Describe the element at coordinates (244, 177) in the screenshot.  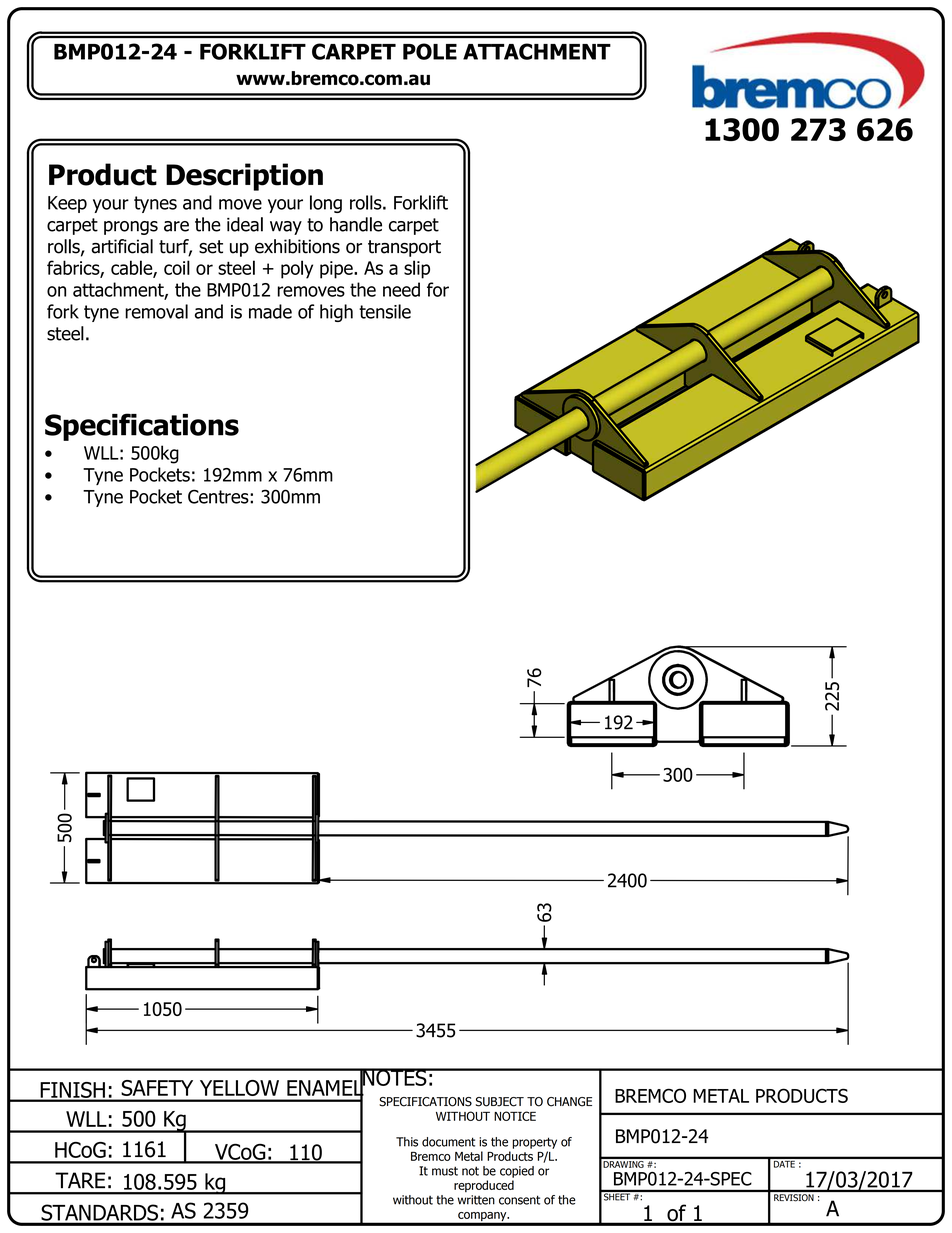
I see `Description` at that location.
